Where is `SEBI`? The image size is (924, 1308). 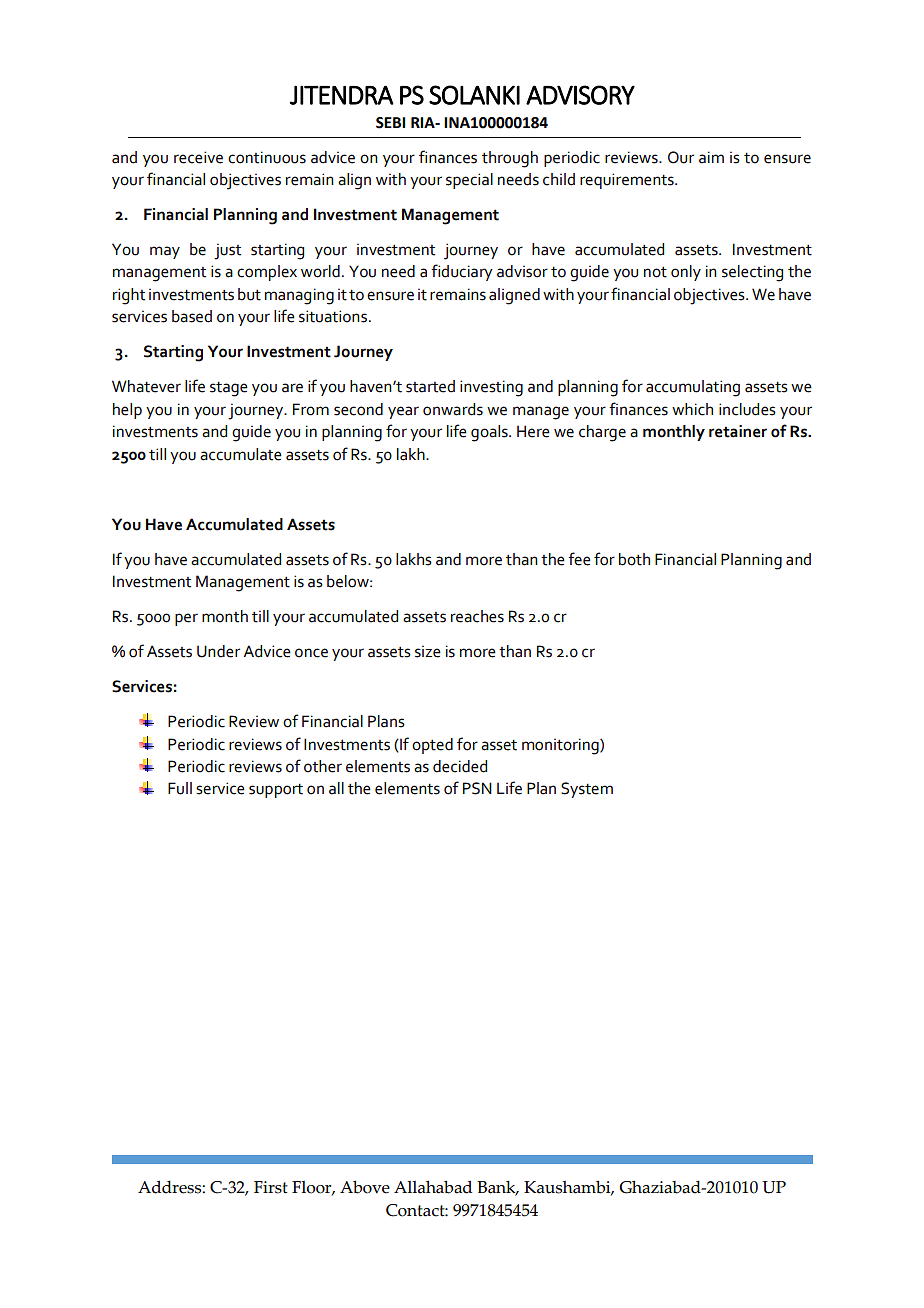 SEBI is located at coordinates (390, 123).
